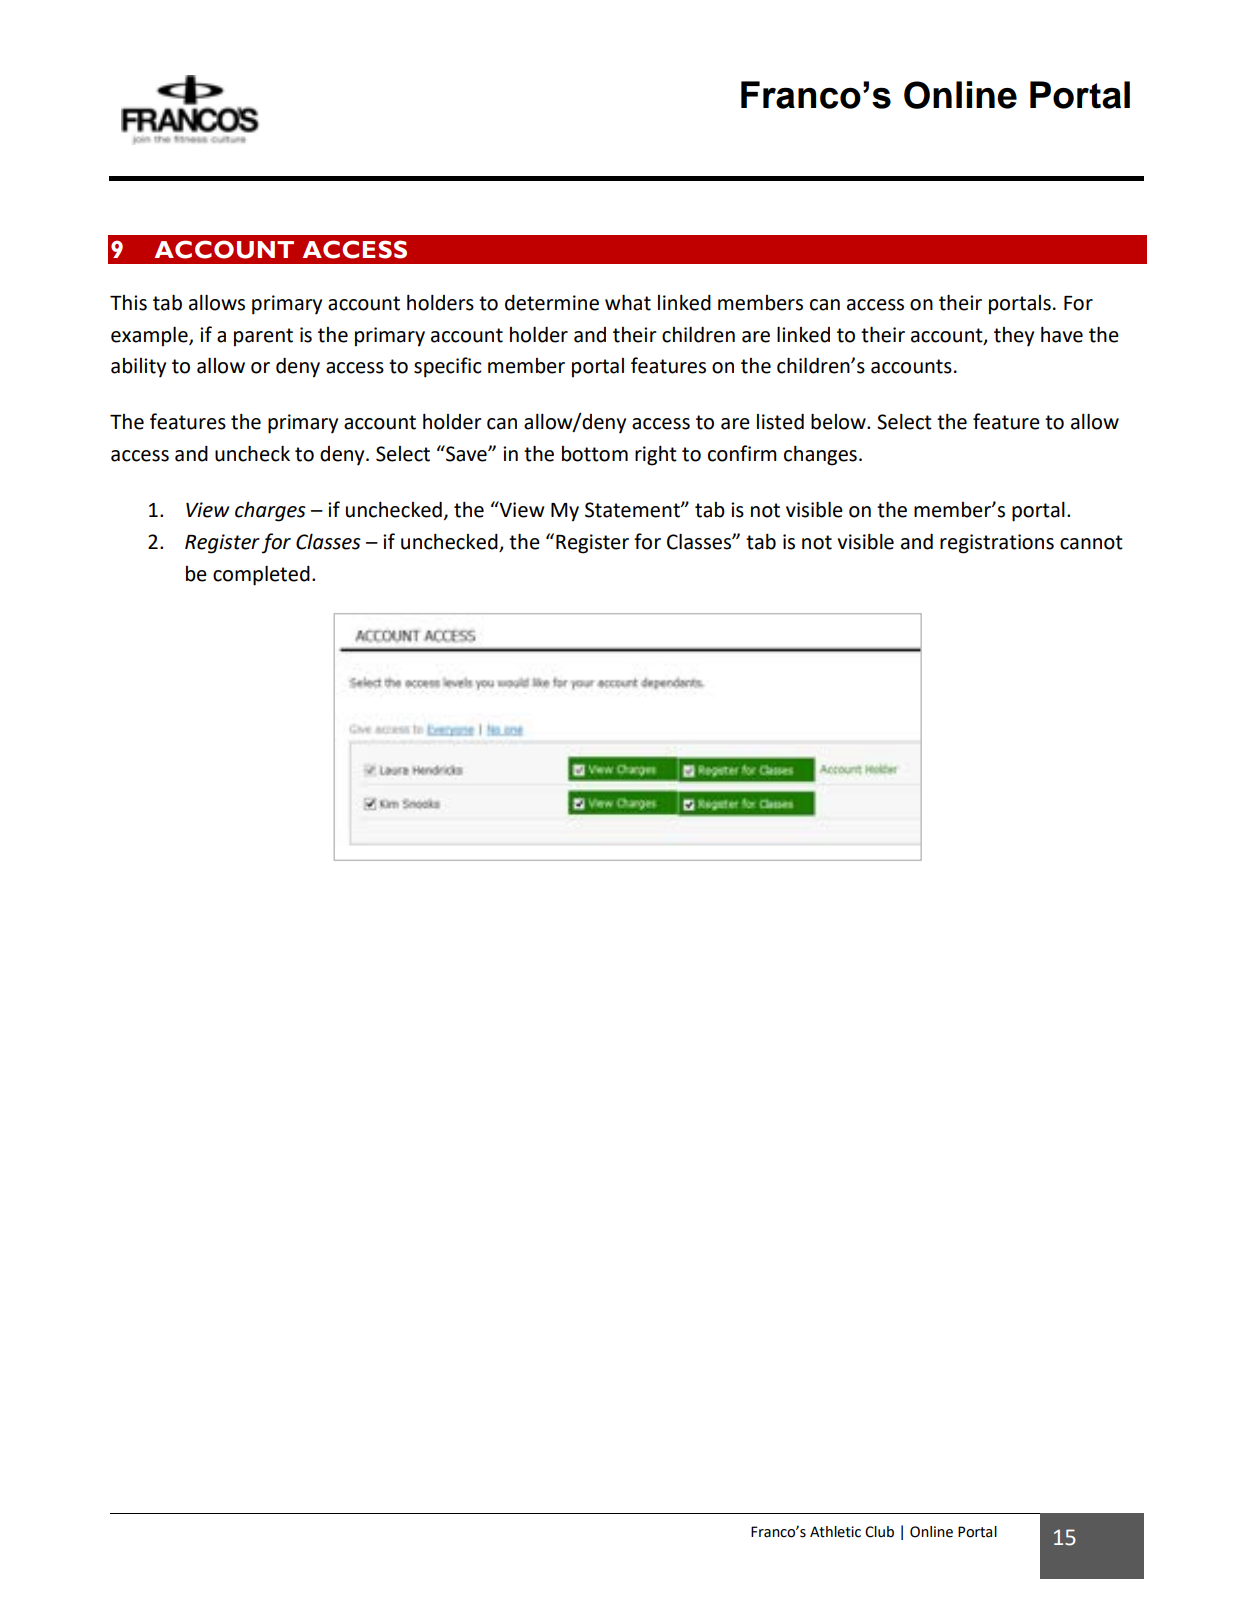 This screenshot has width=1254, height=1623. Describe the element at coordinates (656, 456) in the screenshot. I see `right` at that location.
